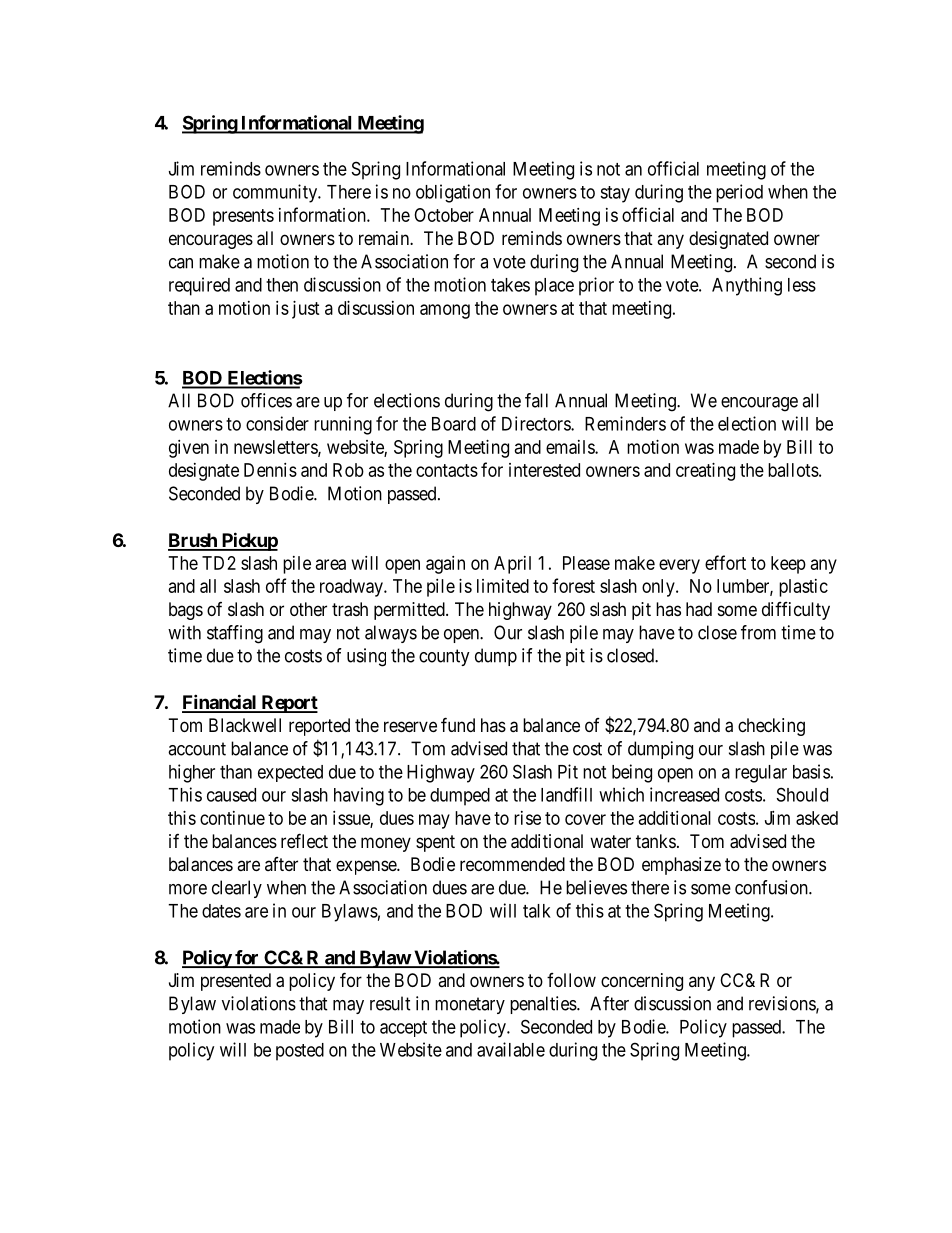 This screenshot has width=952, height=1233. Describe the element at coordinates (511, 1049) in the screenshot. I see `available` at that location.
